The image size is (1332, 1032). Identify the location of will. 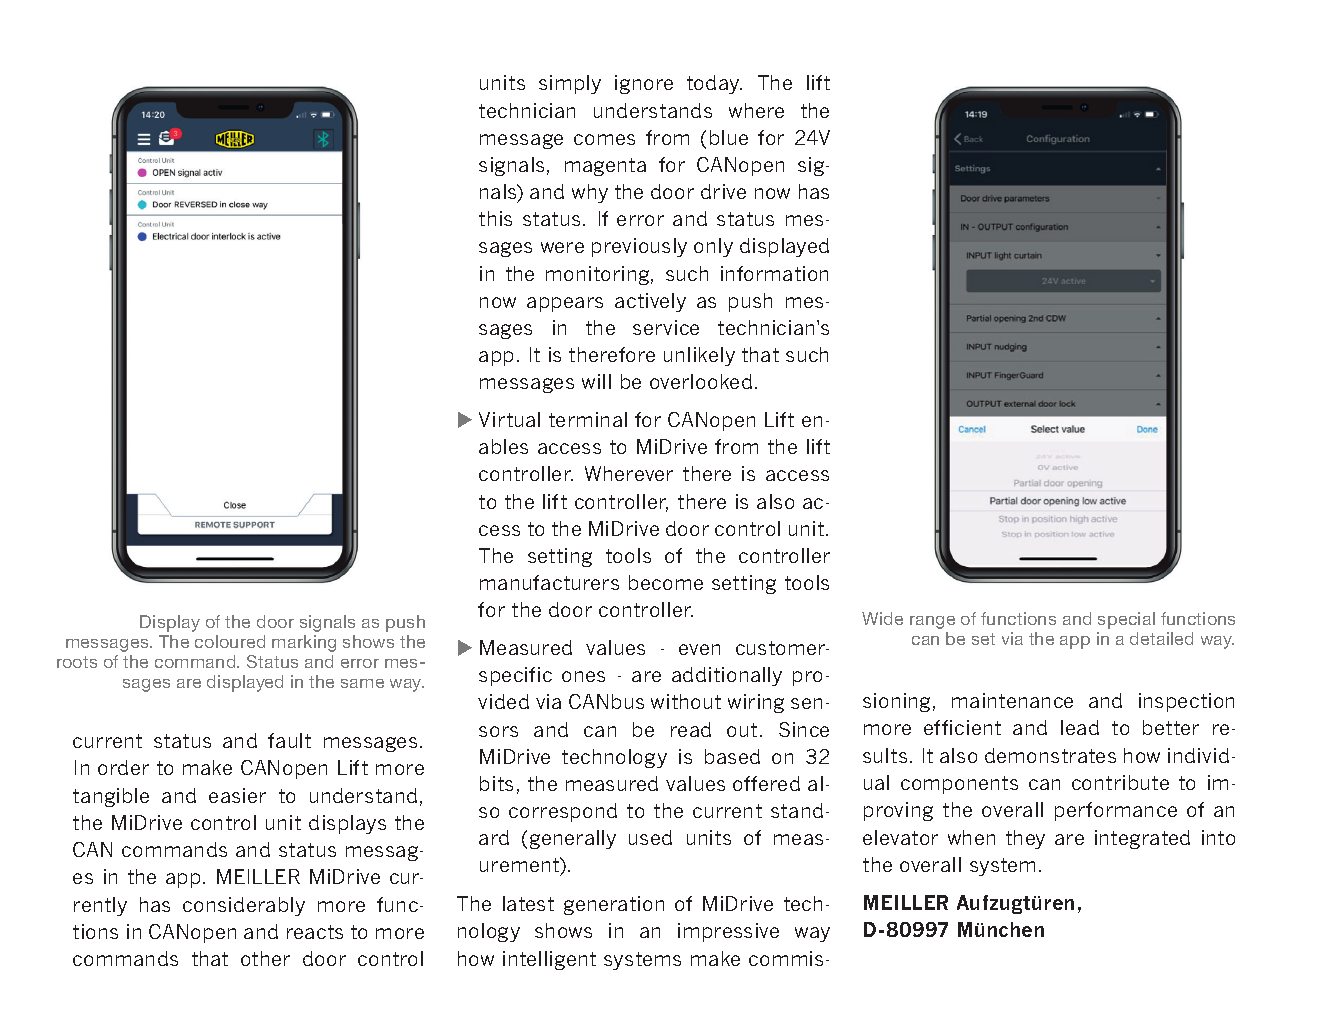
(596, 381).
